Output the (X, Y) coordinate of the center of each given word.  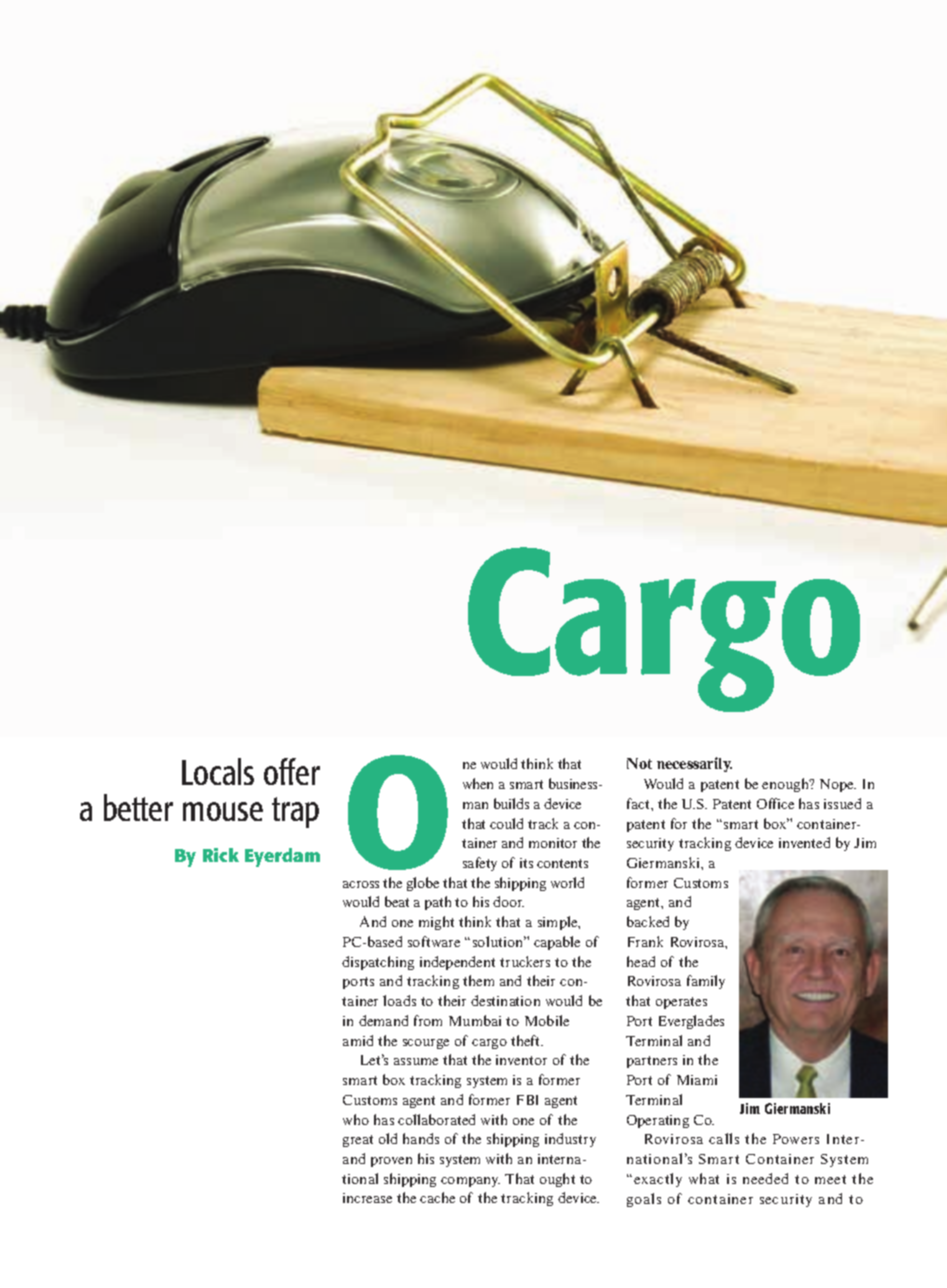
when (478, 783)
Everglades (691, 1022)
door (508, 901)
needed (765, 1178)
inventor (521, 1060)
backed (648, 921)
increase (367, 1198)
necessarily (694, 764)
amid (358, 1040)
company (470, 1182)
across (361, 884)
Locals (218, 771)
